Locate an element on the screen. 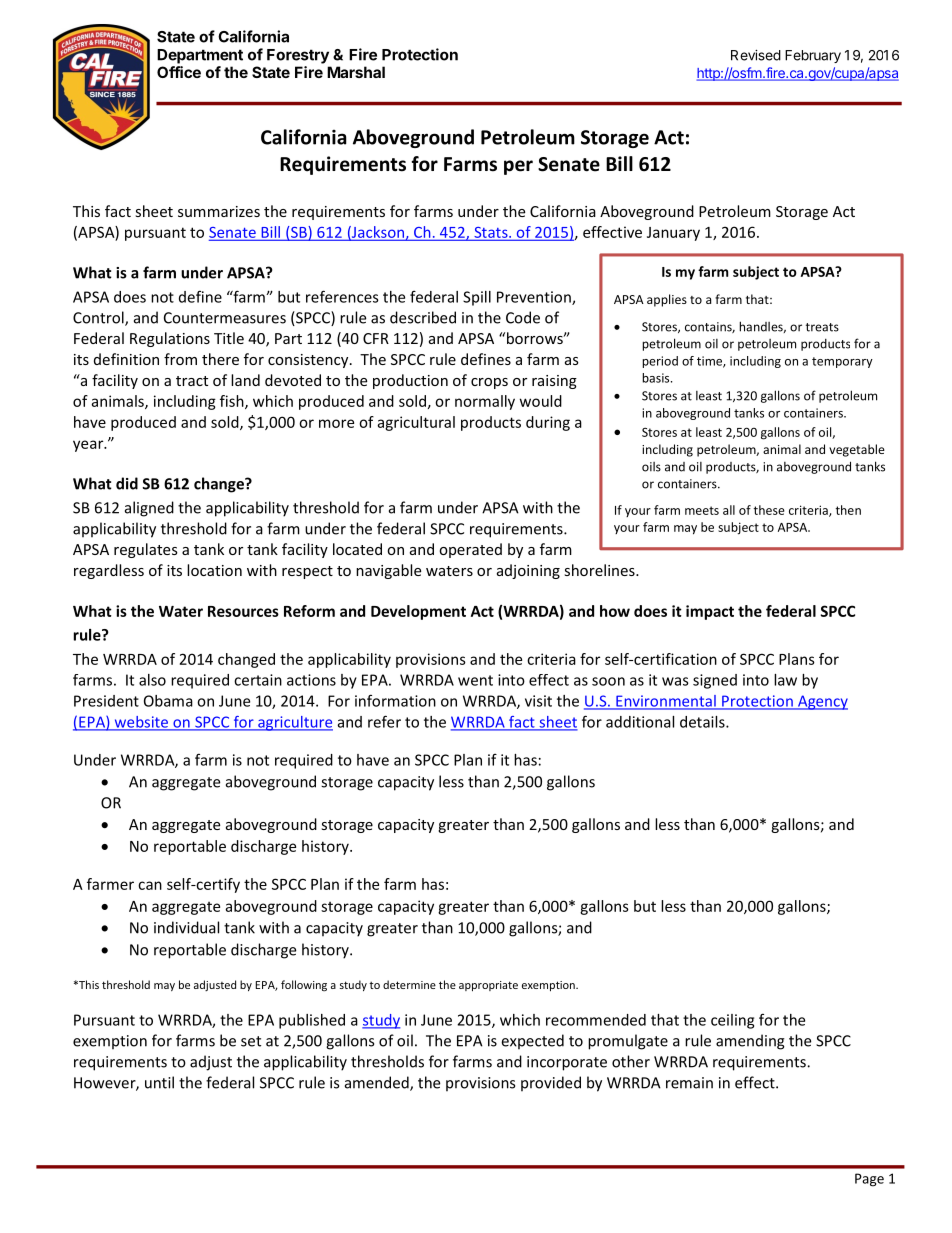  Page is located at coordinates (869, 1180).
